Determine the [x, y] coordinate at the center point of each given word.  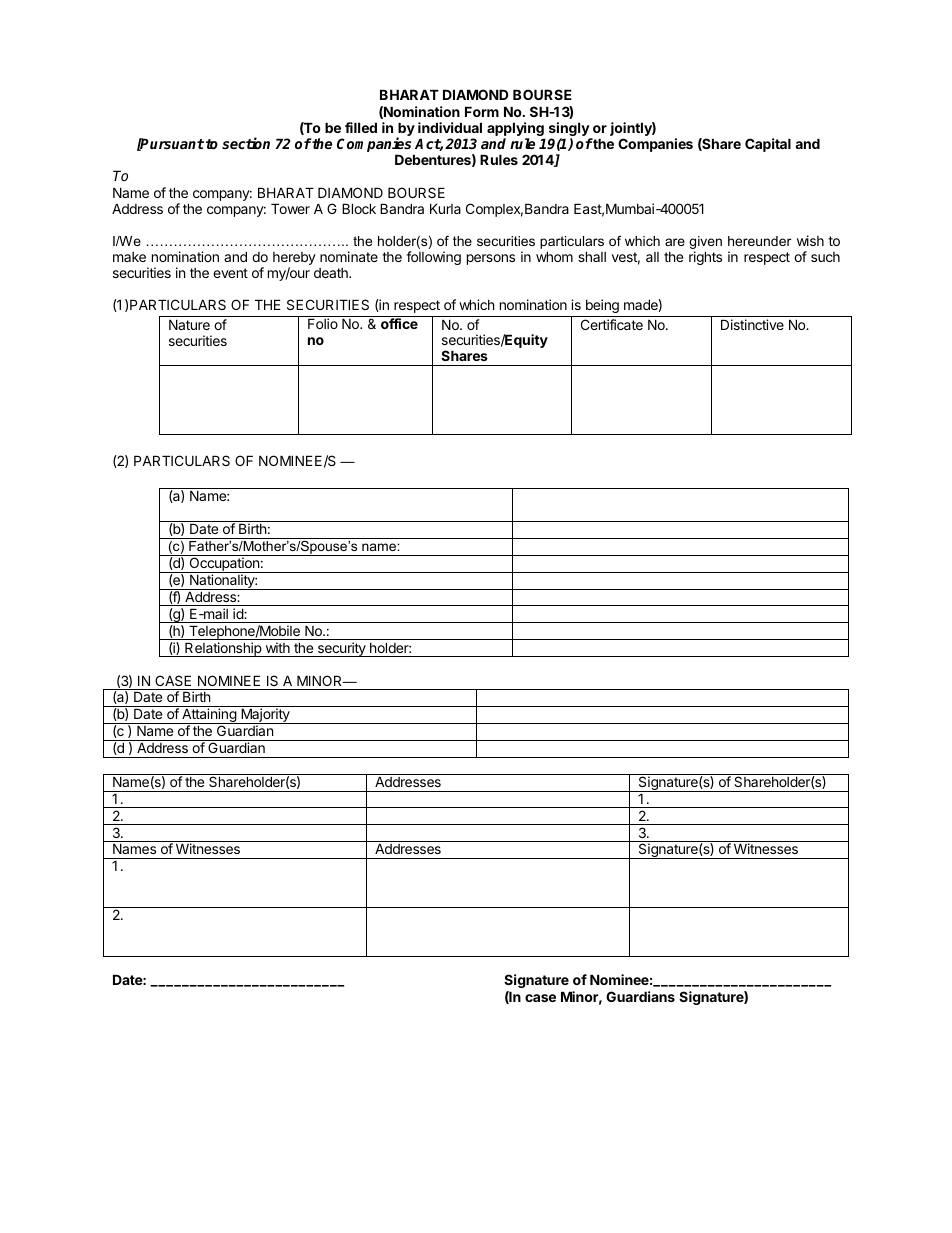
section [246, 143]
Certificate [612, 324]
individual [450, 127]
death [332, 273]
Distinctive [752, 324]
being [602, 306]
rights [705, 258]
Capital [768, 145]
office [399, 323]
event [230, 273]
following [433, 258]
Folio [323, 323]
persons [491, 259]
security [341, 649]
